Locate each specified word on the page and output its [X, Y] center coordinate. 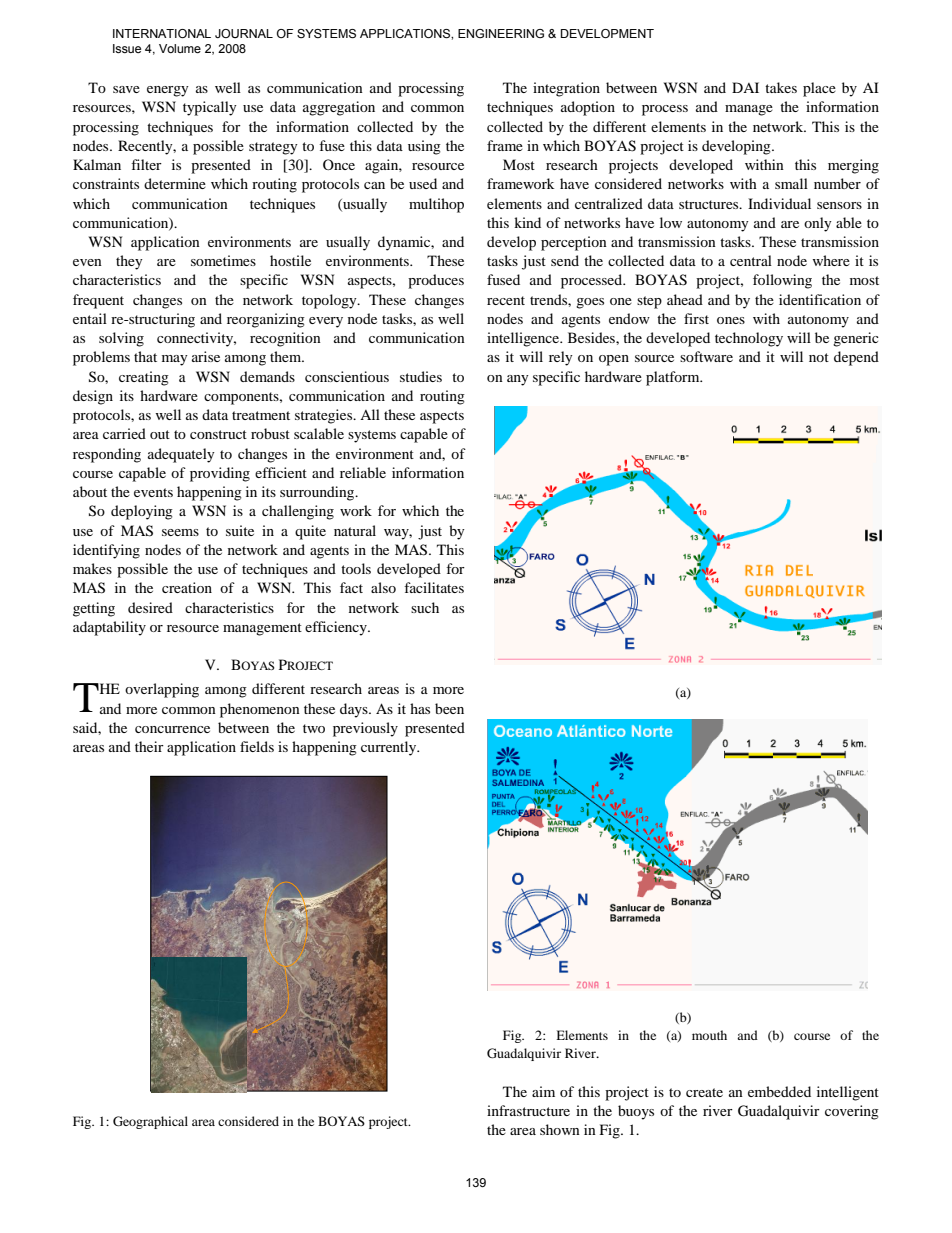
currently [390, 748]
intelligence [524, 339]
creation [187, 587]
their [149, 746]
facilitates [434, 587]
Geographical [150, 1122]
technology [749, 339]
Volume [180, 48]
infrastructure [528, 1110]
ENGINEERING [501, 33]
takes [781, 87]
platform [674, 378]
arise [206, 356]
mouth [709, 1035]
